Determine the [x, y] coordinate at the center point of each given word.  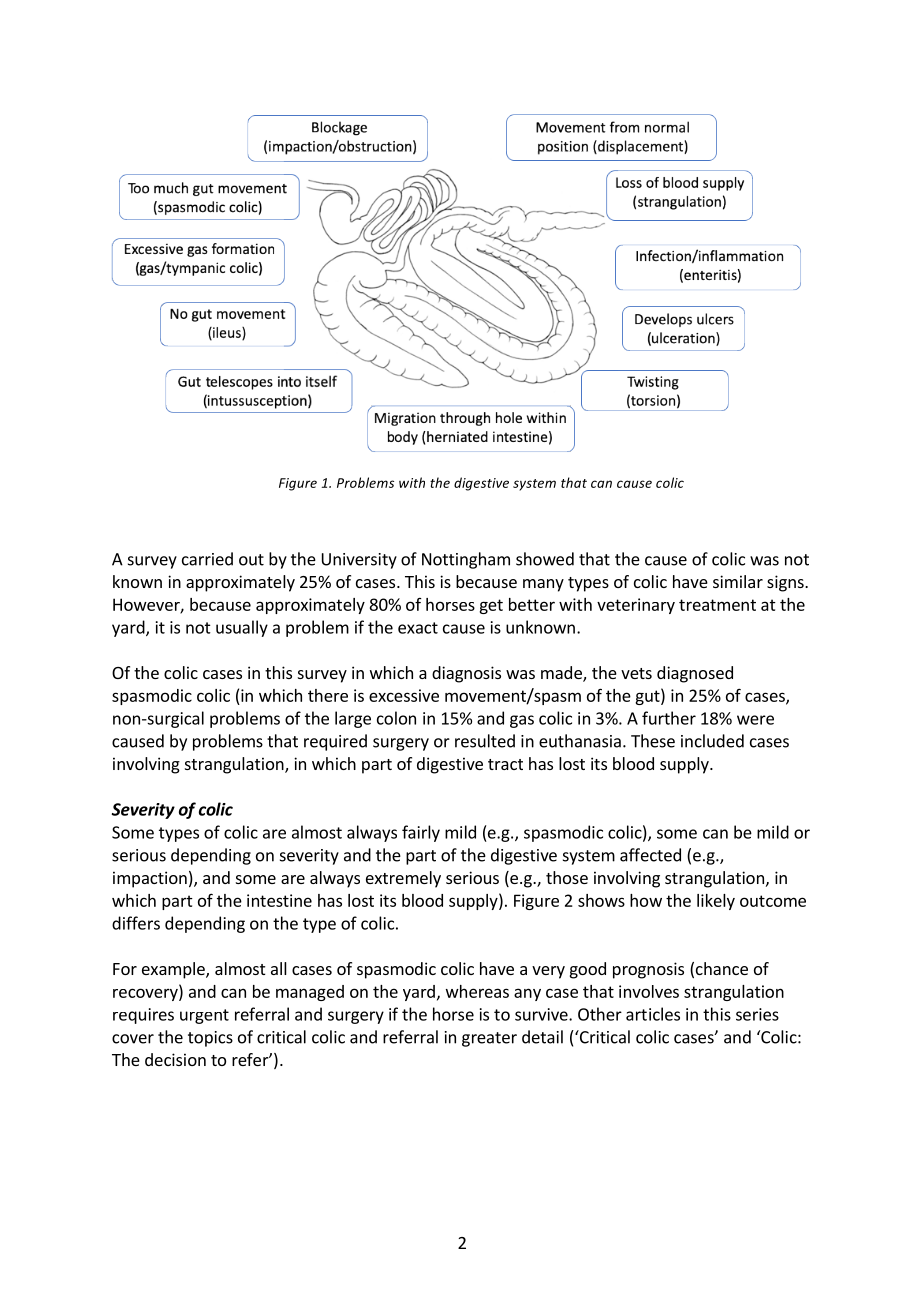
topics [210, 1039]
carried [207, 559]
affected [650, 855]
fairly [421, 833]
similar [738, 581]
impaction [150, 879]
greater [489, 1039]
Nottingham [466, 560]
